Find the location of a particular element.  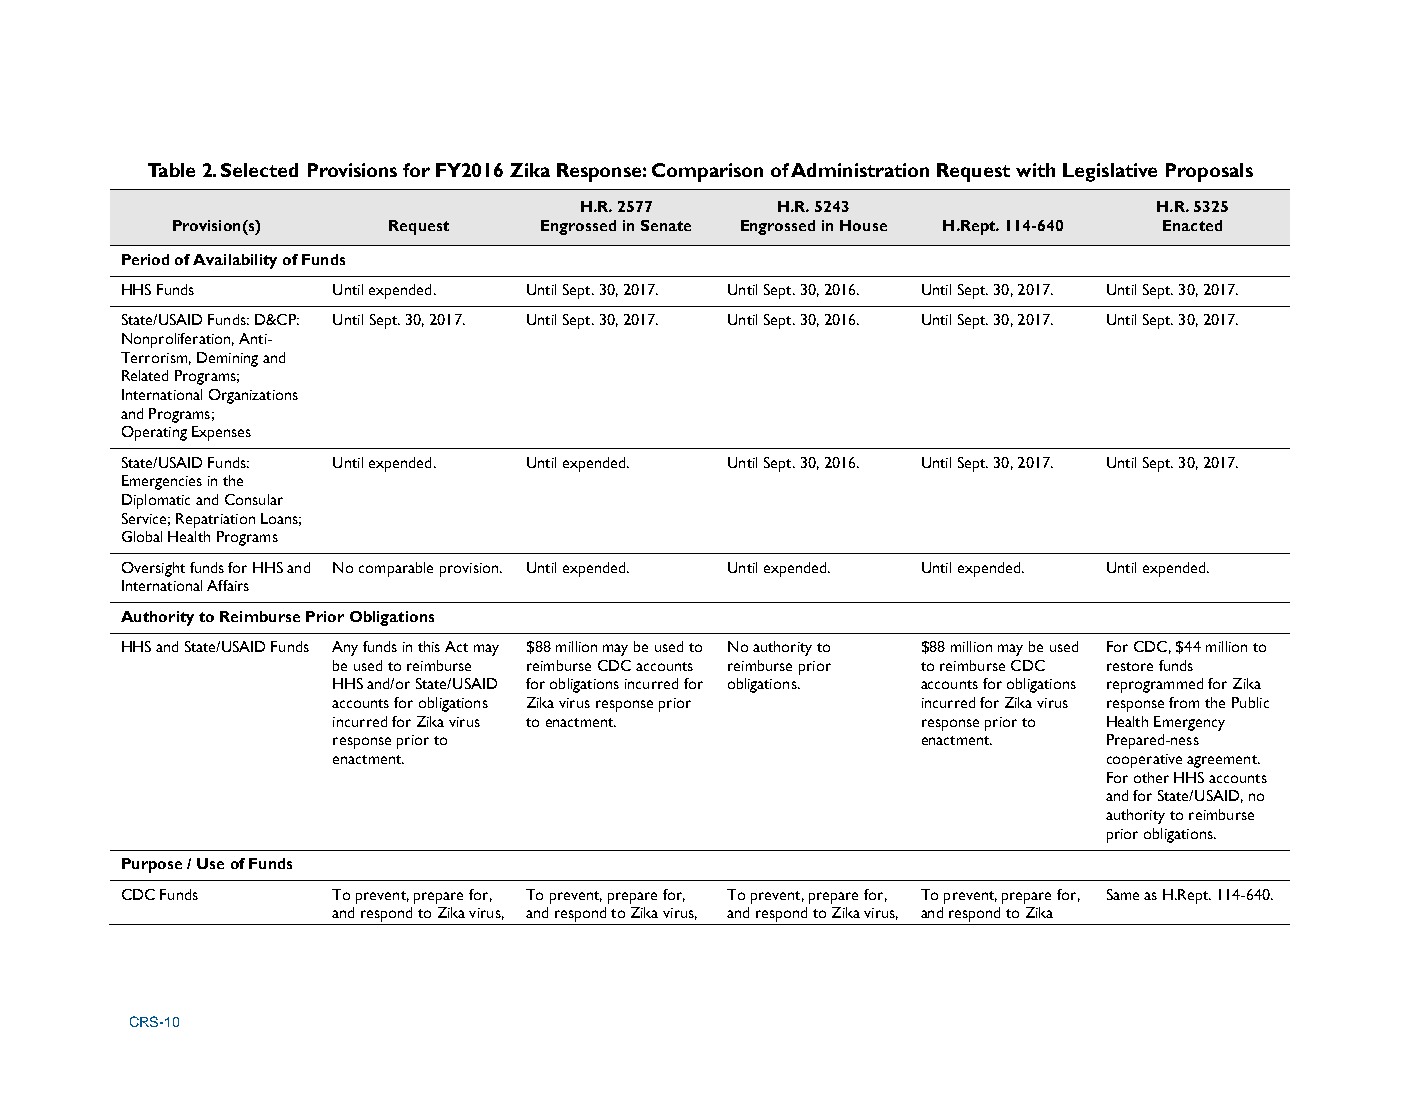

Same is located at coordinates (1123, 894).
